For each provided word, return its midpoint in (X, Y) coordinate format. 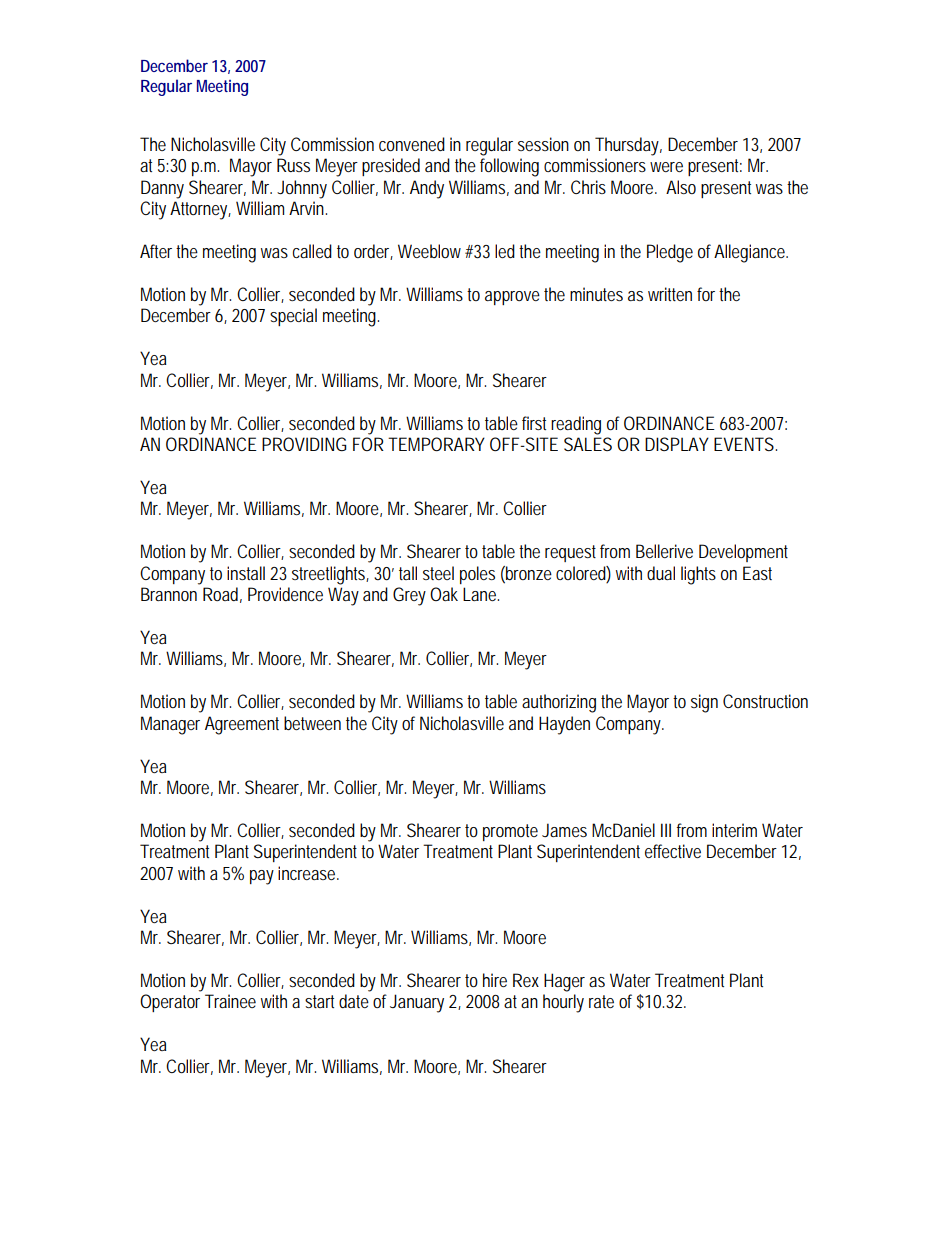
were (666, 167)
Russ (293, 165)
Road (222, 595)
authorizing (559, 703)
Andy (427, 189)
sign (704, 703)
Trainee (230, 1001)
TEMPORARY (436, 444)
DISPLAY (677, 444)
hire (495, 980)
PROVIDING (304, 444)
